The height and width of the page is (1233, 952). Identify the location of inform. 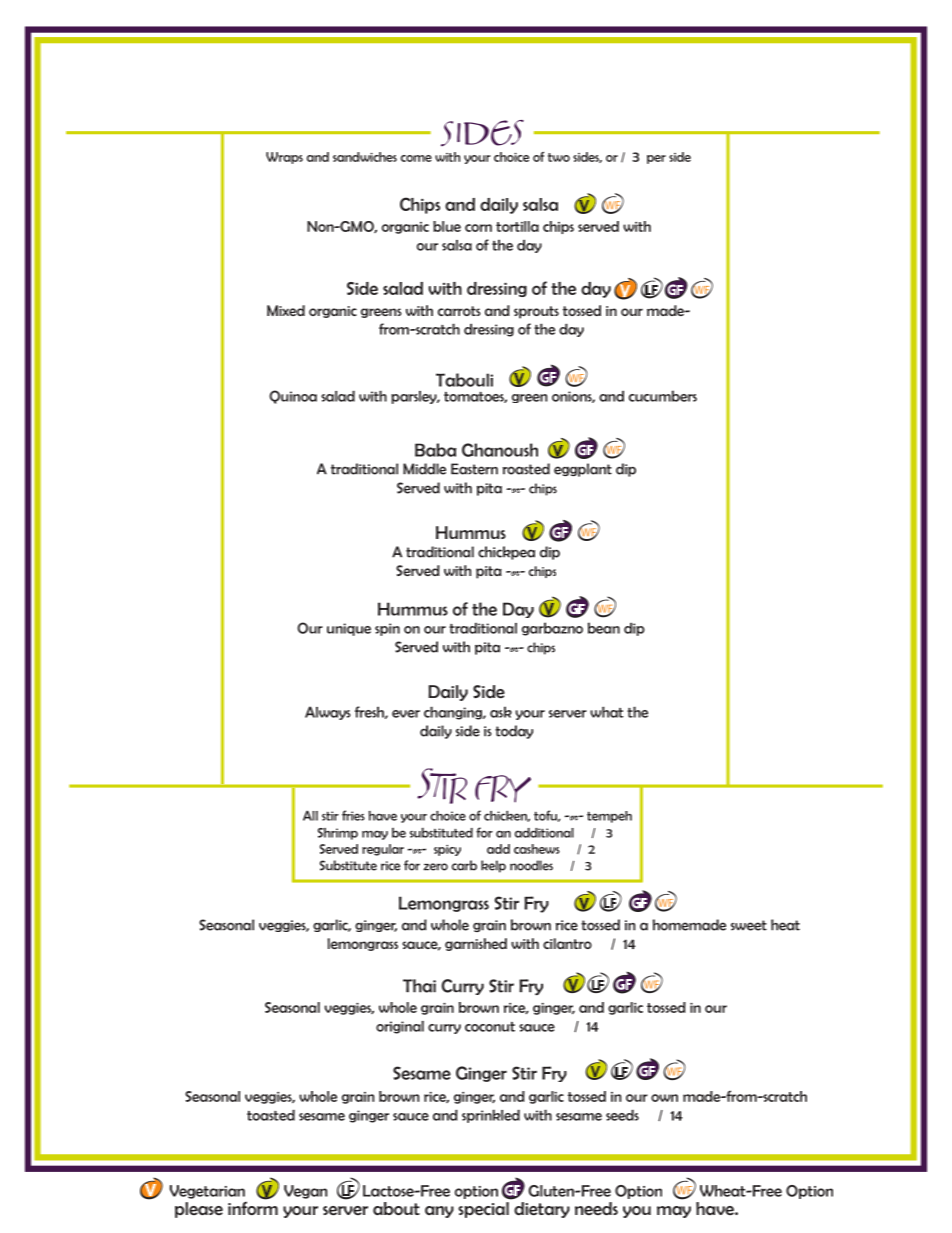
(253, 1207).
